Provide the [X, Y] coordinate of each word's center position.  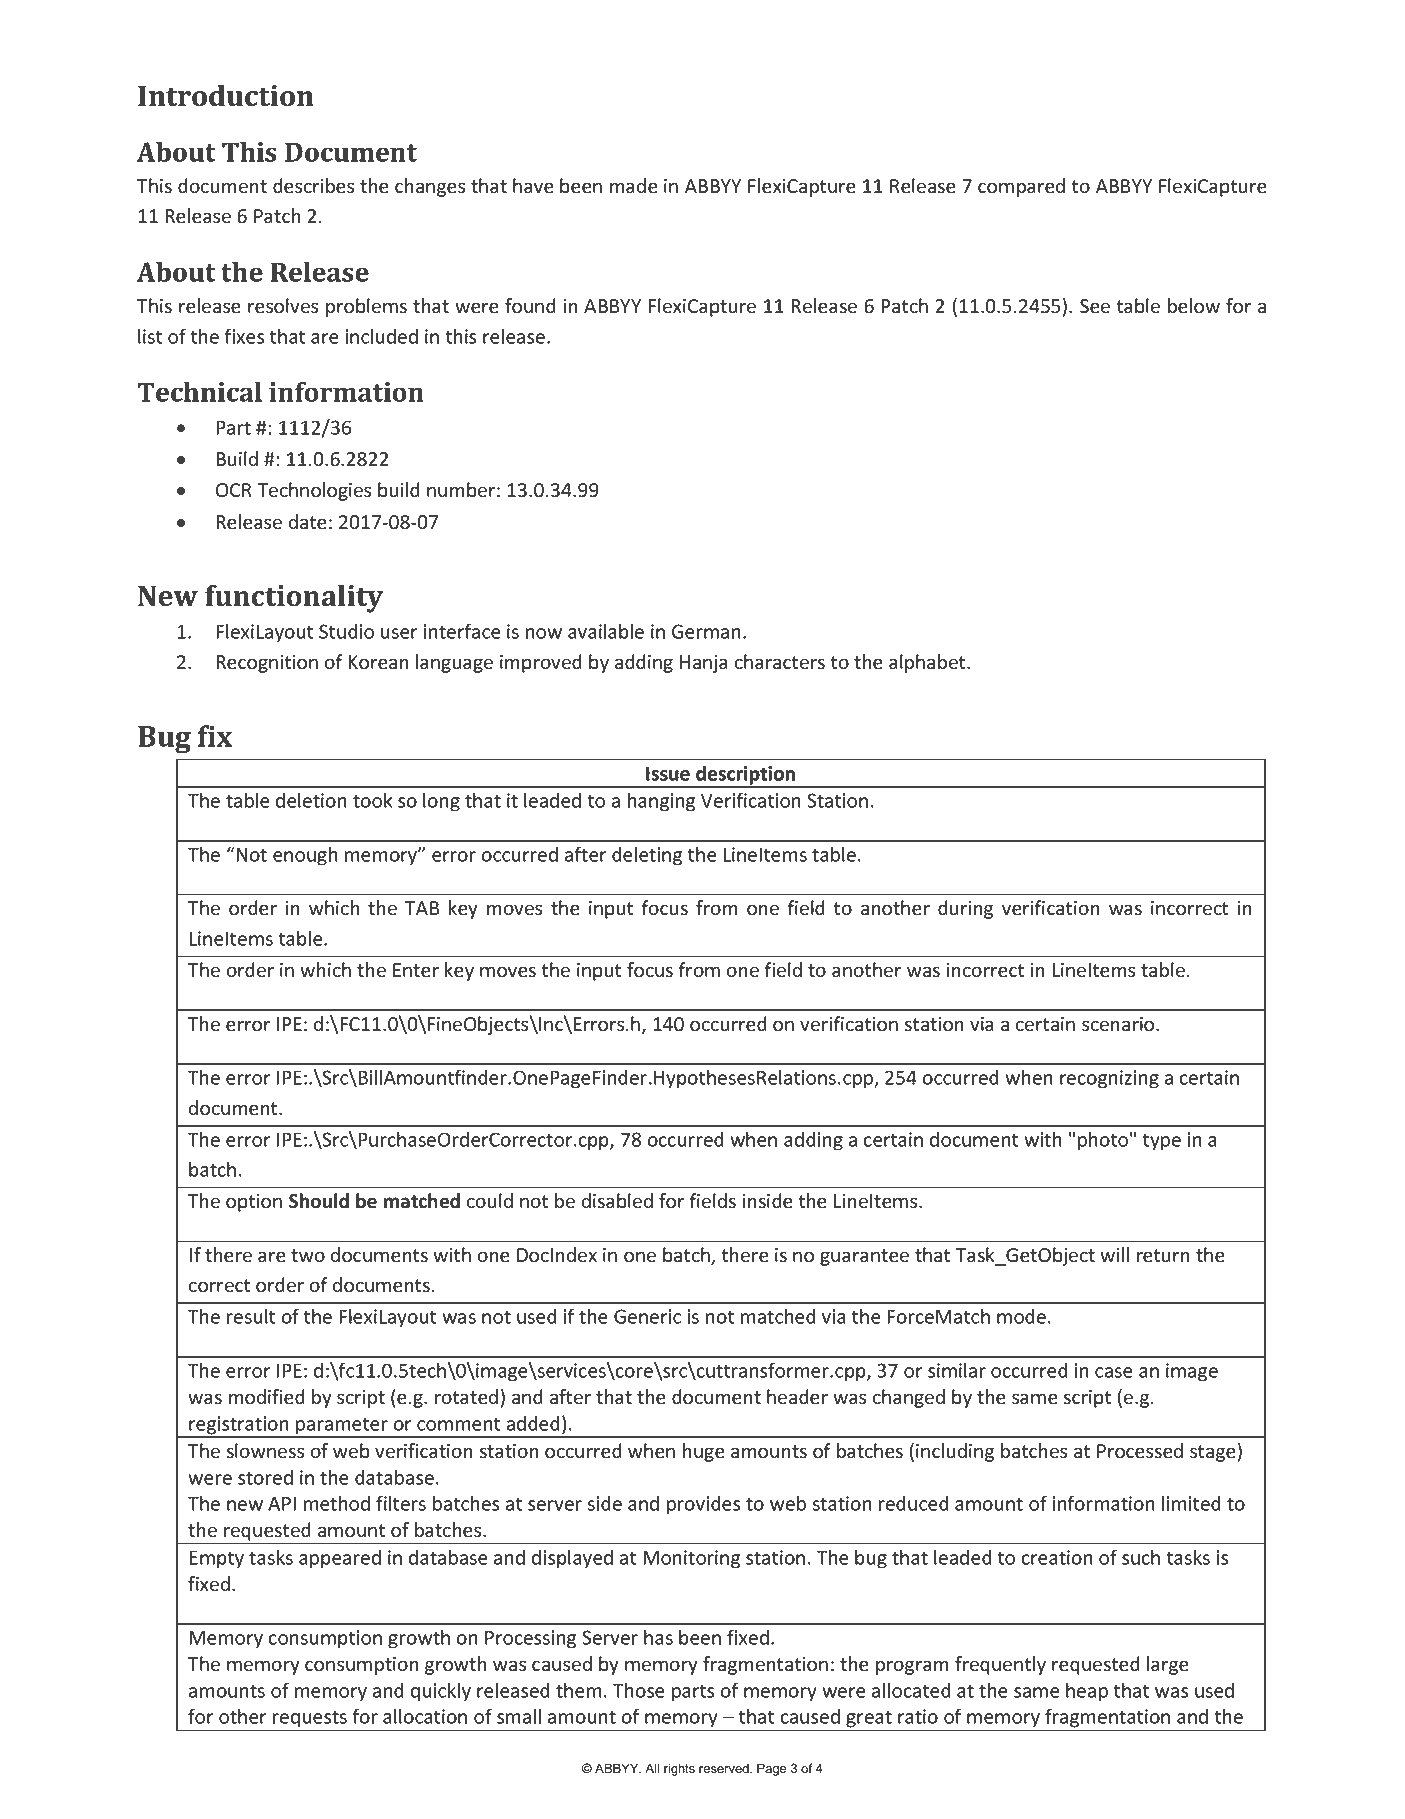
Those [639, 1690]
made [634, 186]
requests [310, 1719]
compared [1021, 187]
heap [1087, 1692]
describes [313, 186]
